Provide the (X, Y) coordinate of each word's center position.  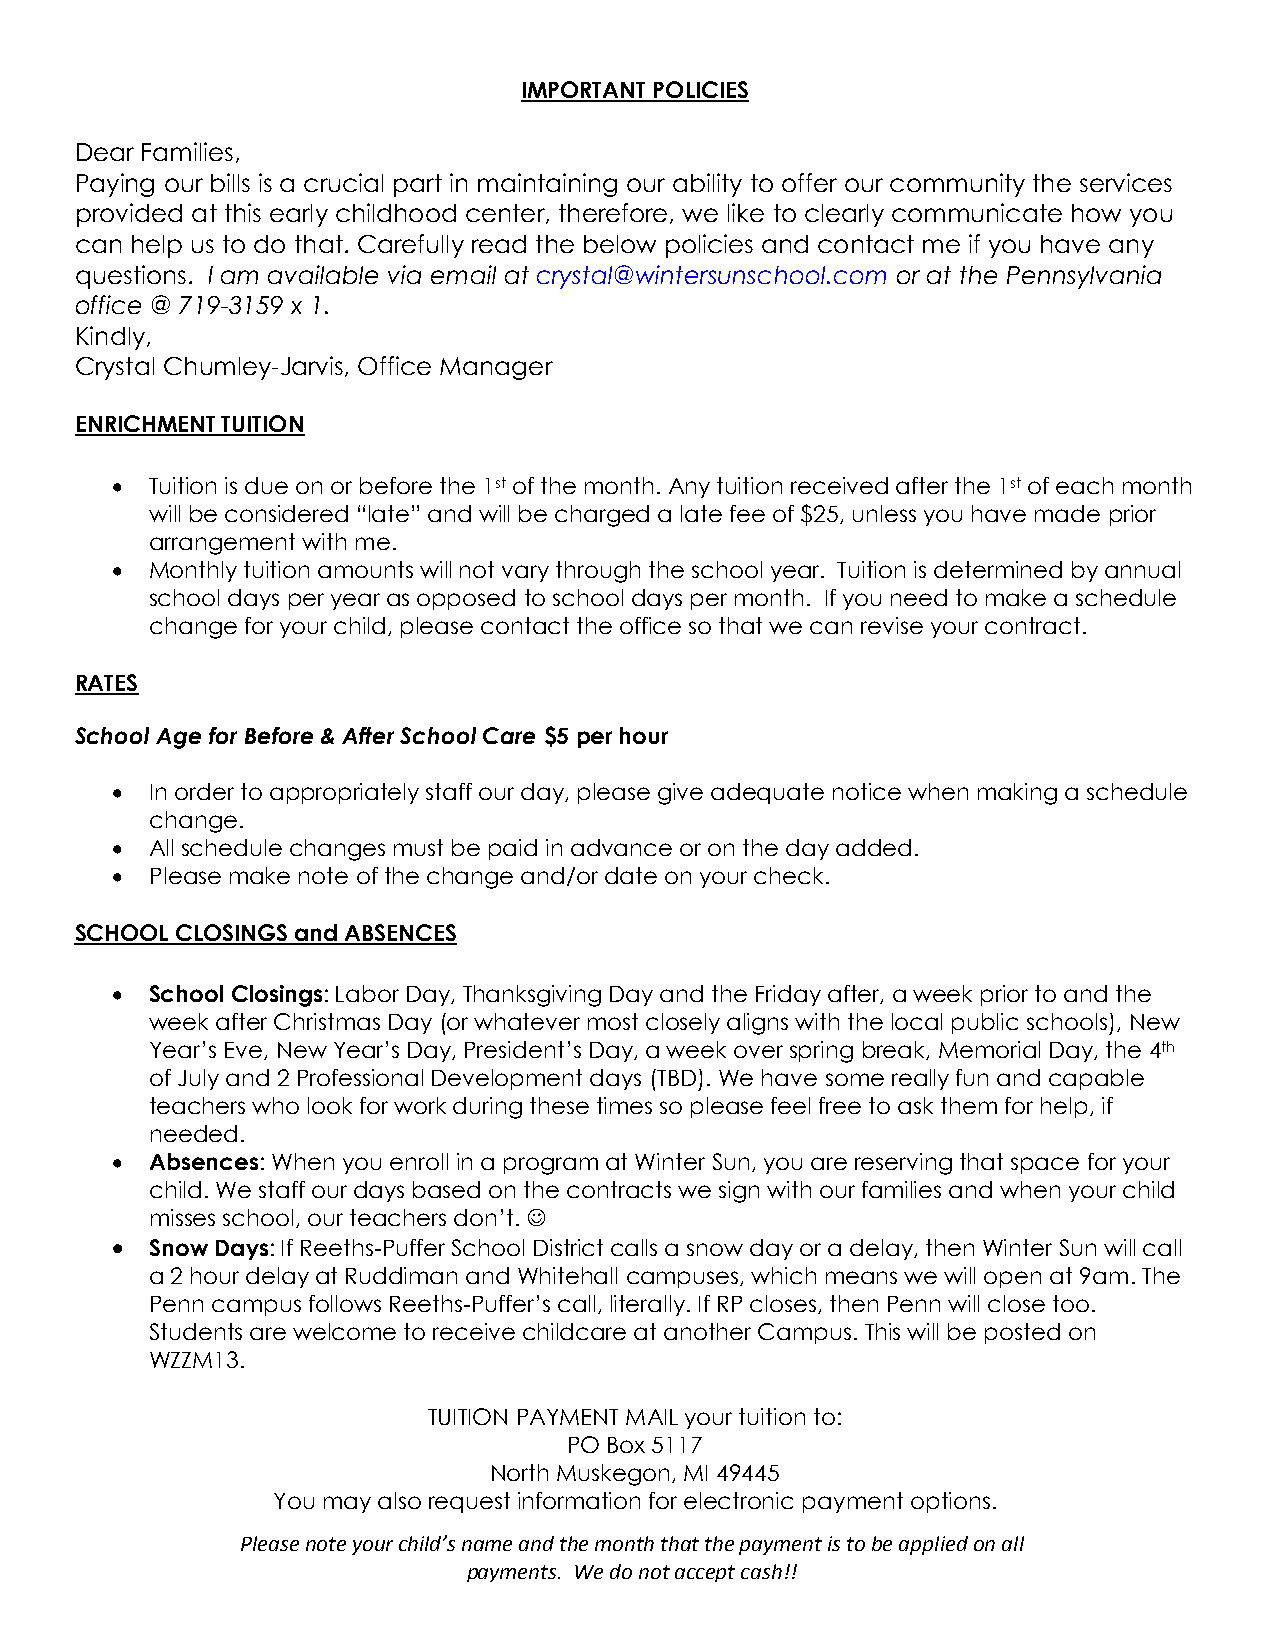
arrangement (222, 544)
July (198, 1079)
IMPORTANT (584, 91)
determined (998, 569)
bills (230, 182)
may (347, 1504)
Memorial (989, 1049)
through (598, 572)
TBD (675, 1077)
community (957, 185)
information (579, 1500)
